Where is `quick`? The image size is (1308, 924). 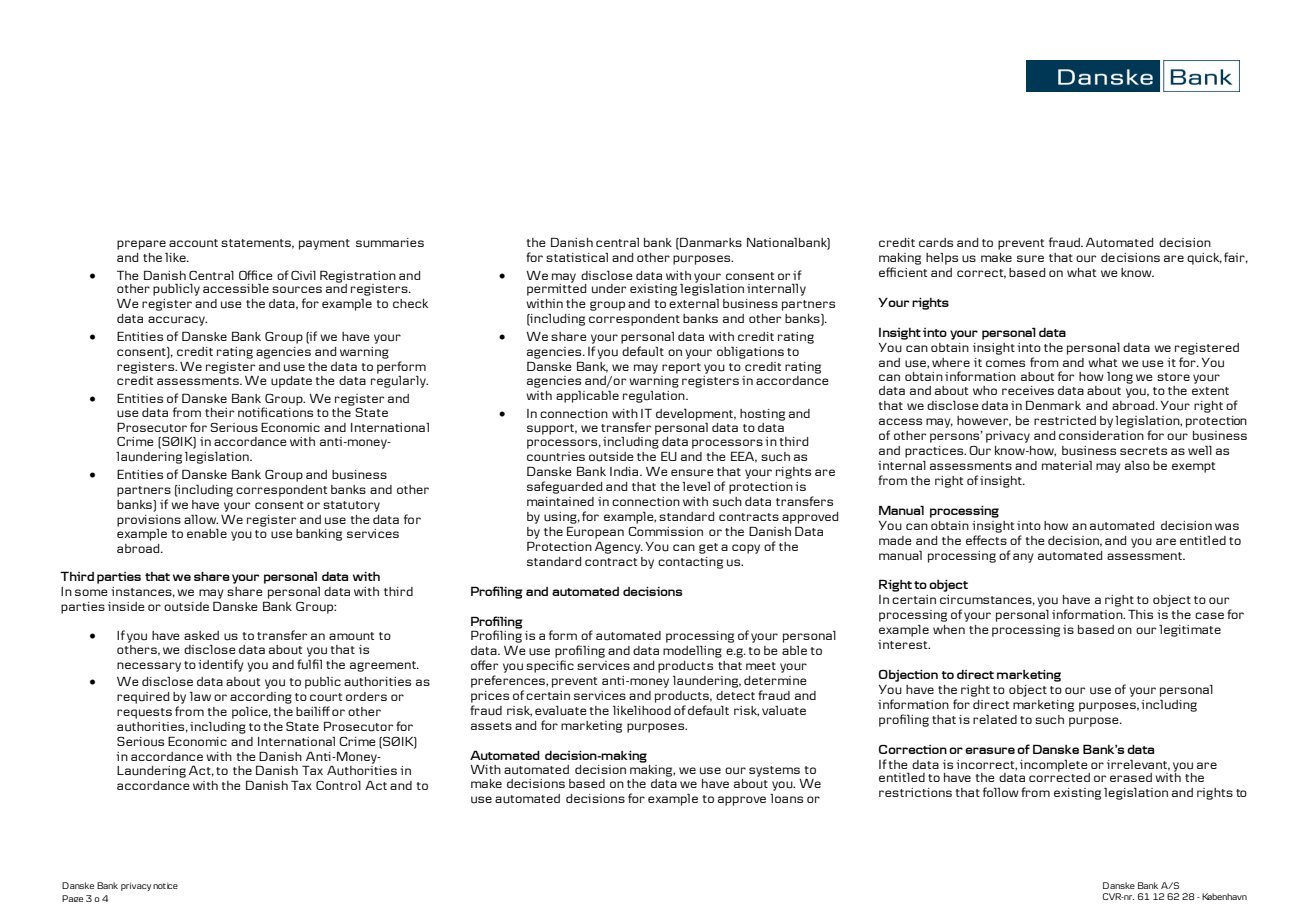
quick is located at coordinates (1204, 259).
